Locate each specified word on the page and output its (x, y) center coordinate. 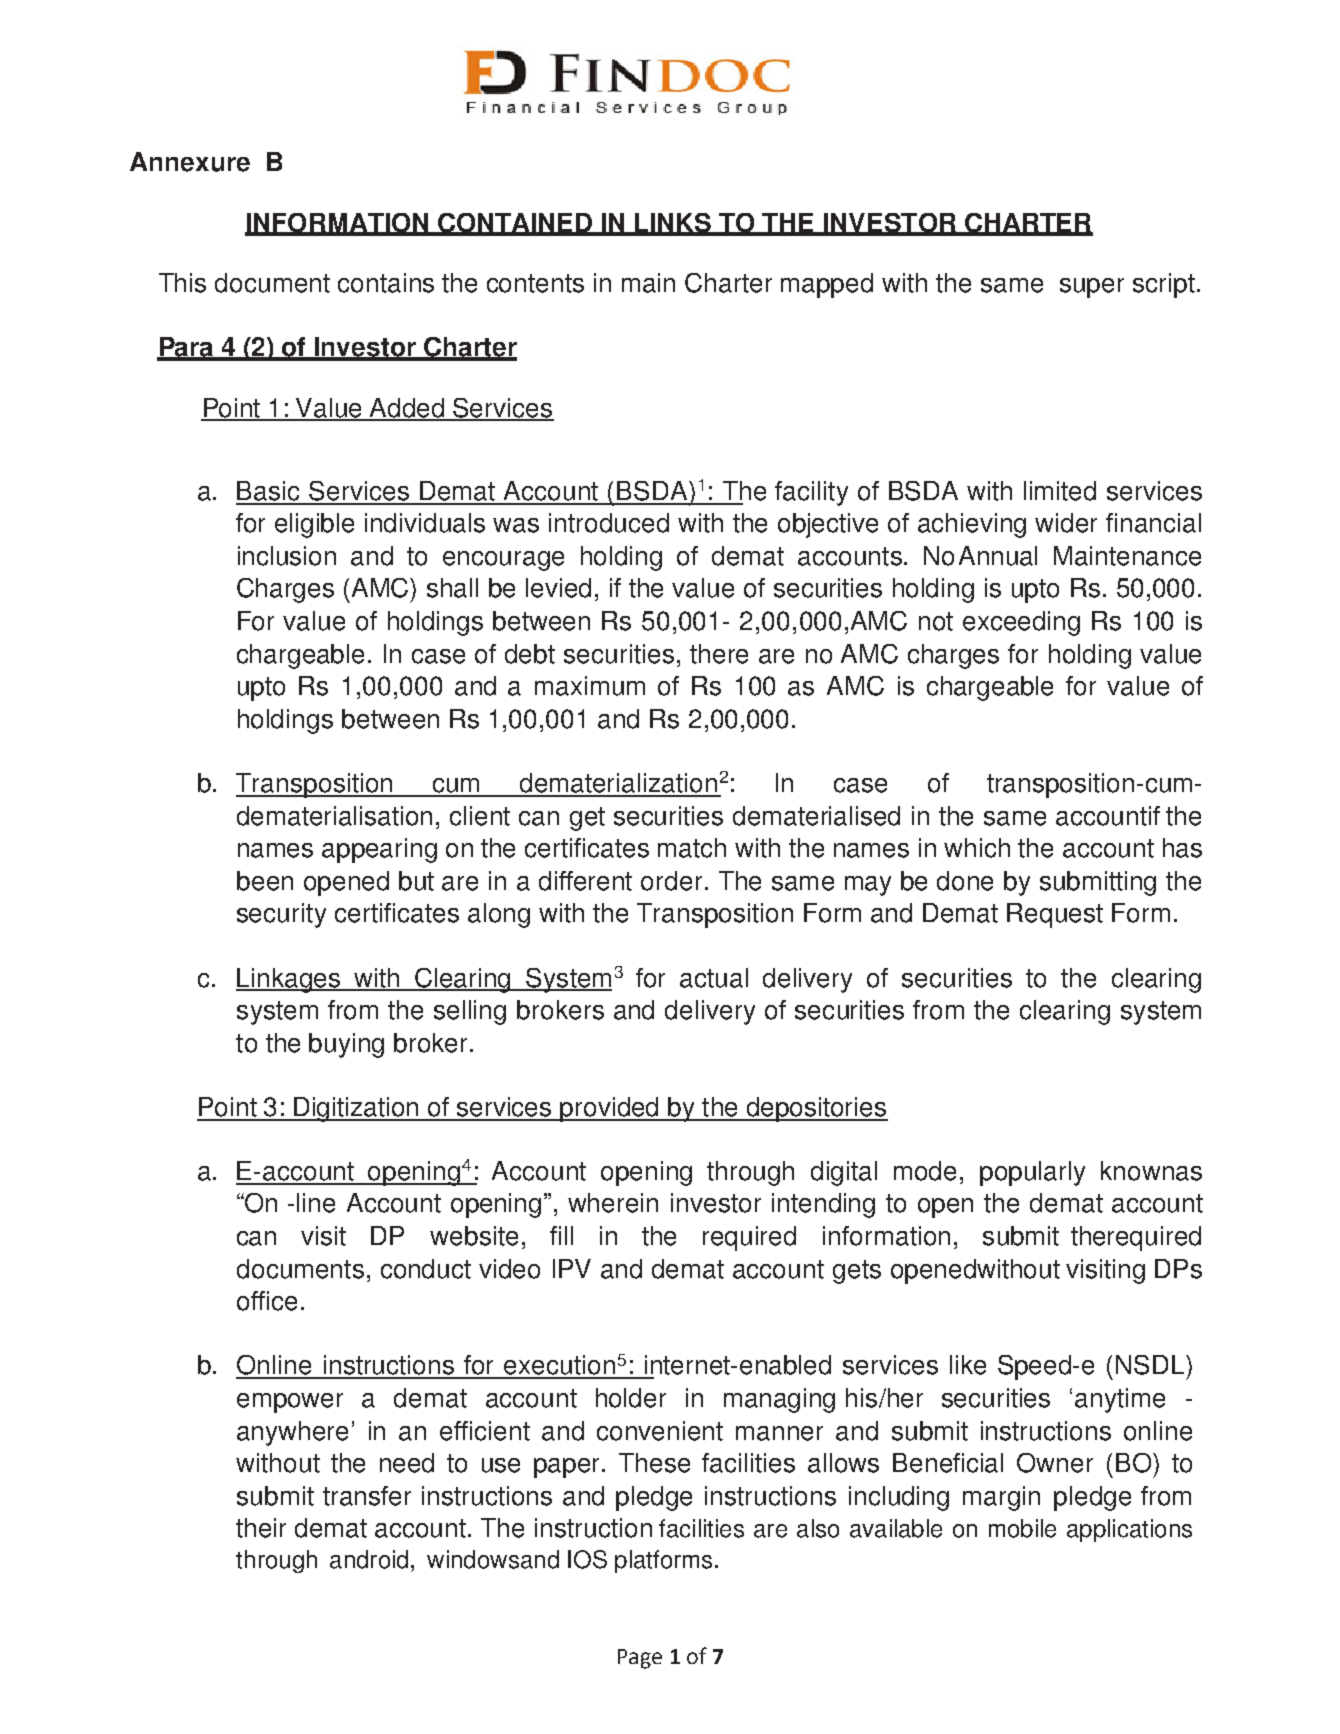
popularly (1032, 1173)
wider (1066, 523)
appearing (379, 850)
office (267, 1301)
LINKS (673, 224)
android (369, 1559)
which (977, 848)
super (1092, 288)
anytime (1120, 1400)
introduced (609, 523)
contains (386, 283)
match (692, 848)
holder (631, 1398)
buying (346, 1045)
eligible (314, 525)
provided (610, 1109)
